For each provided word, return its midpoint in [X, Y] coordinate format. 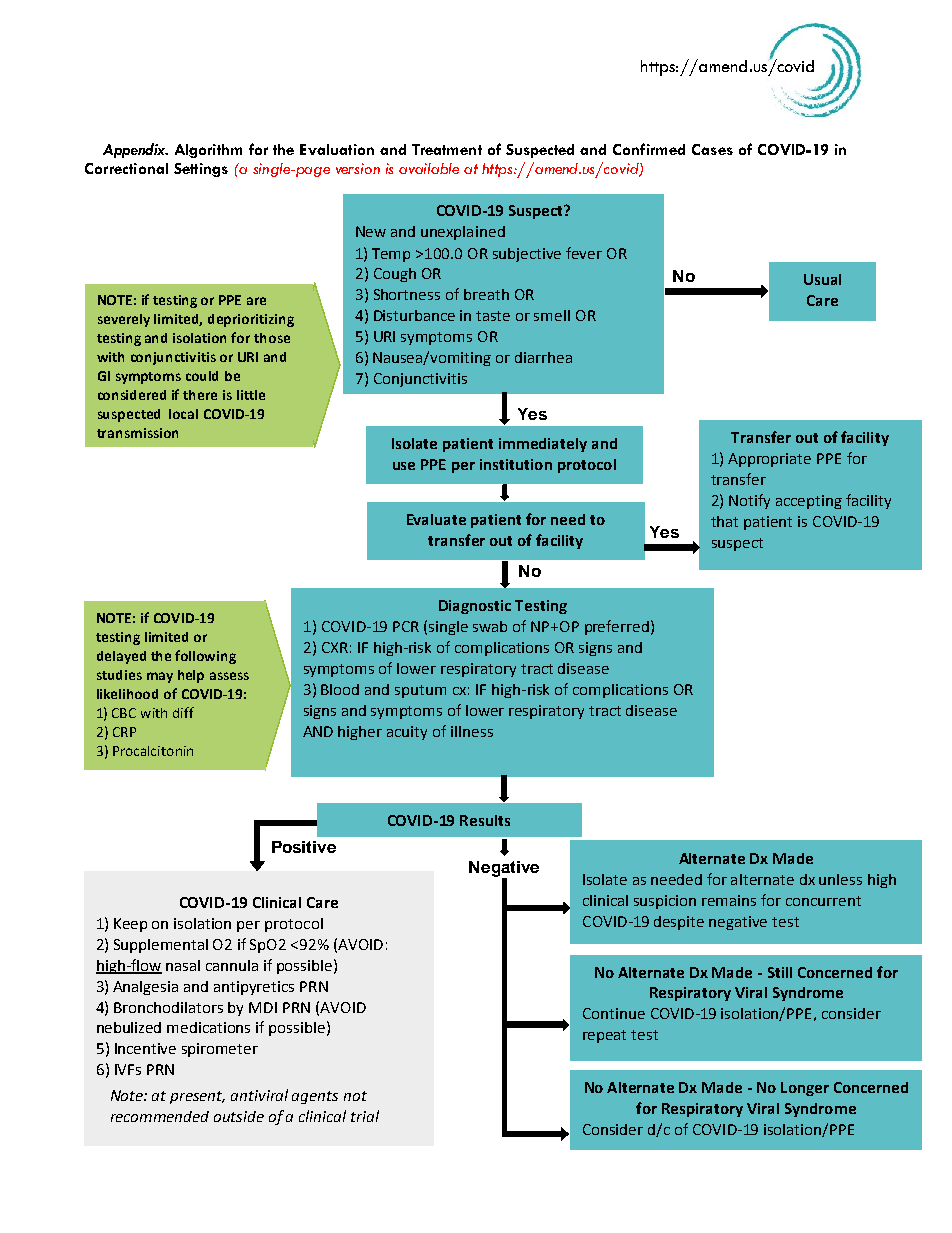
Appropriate [769, 460]
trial [365, 1116]
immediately [543, 445]
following [205, 657]
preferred [617, 627]
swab [490, 626]
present [197, 1097]
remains [729, 900]
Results [485, 820]
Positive [304, 847]
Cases [712, 149]
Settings [201, 170]
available [429, 168]
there [200, 395]
